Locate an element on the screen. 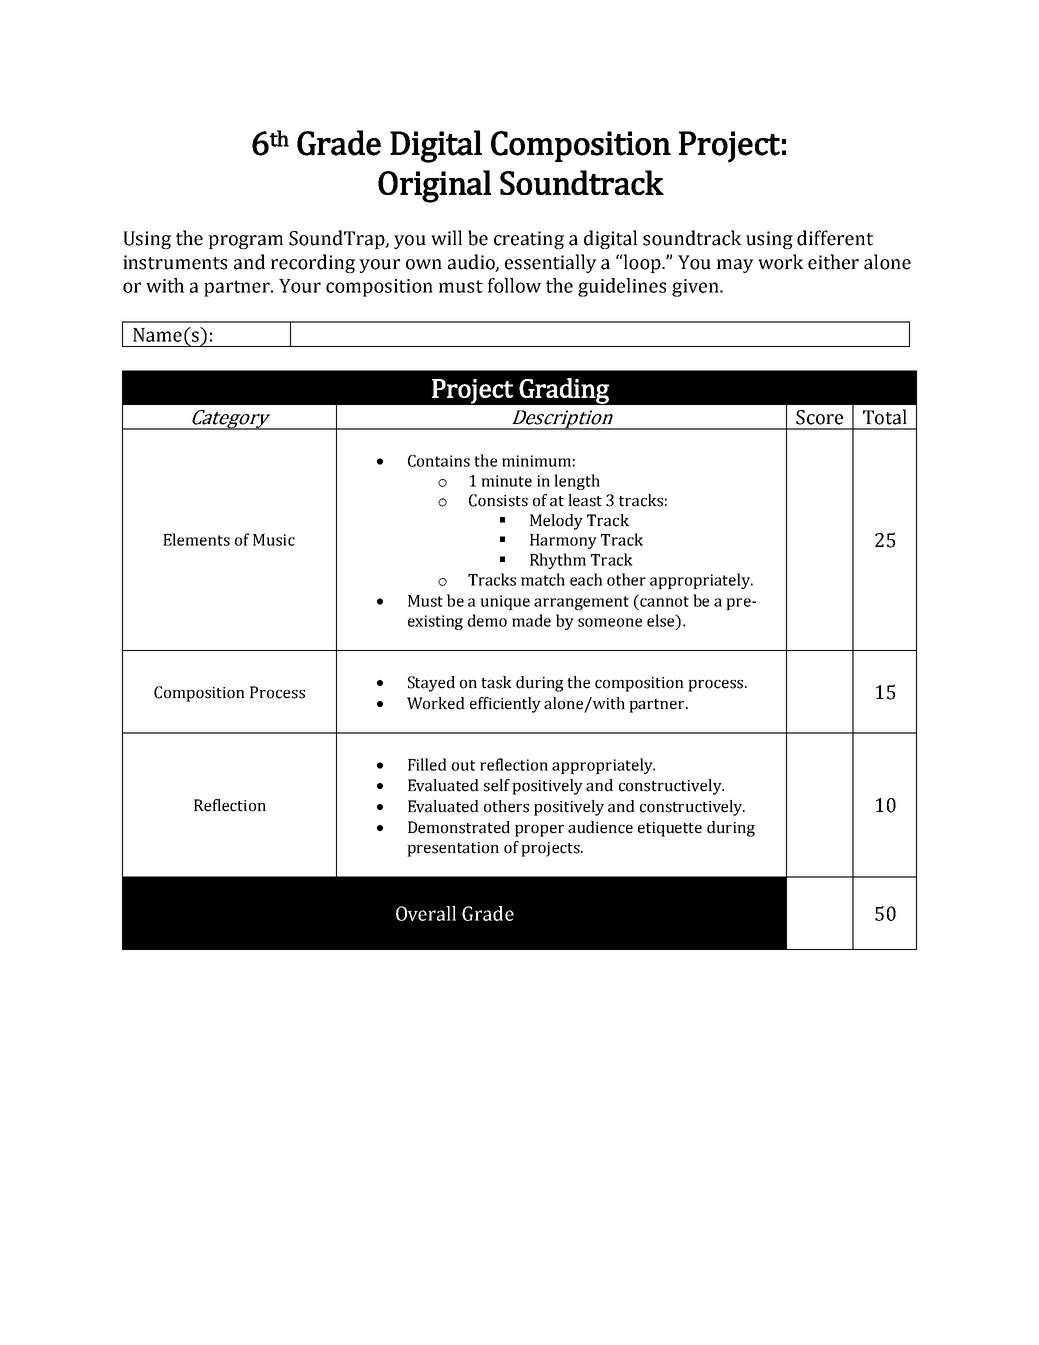 Image resolution: width=1039 pixels, height=1345 pixels. program is located at coordinates (245, 242).
